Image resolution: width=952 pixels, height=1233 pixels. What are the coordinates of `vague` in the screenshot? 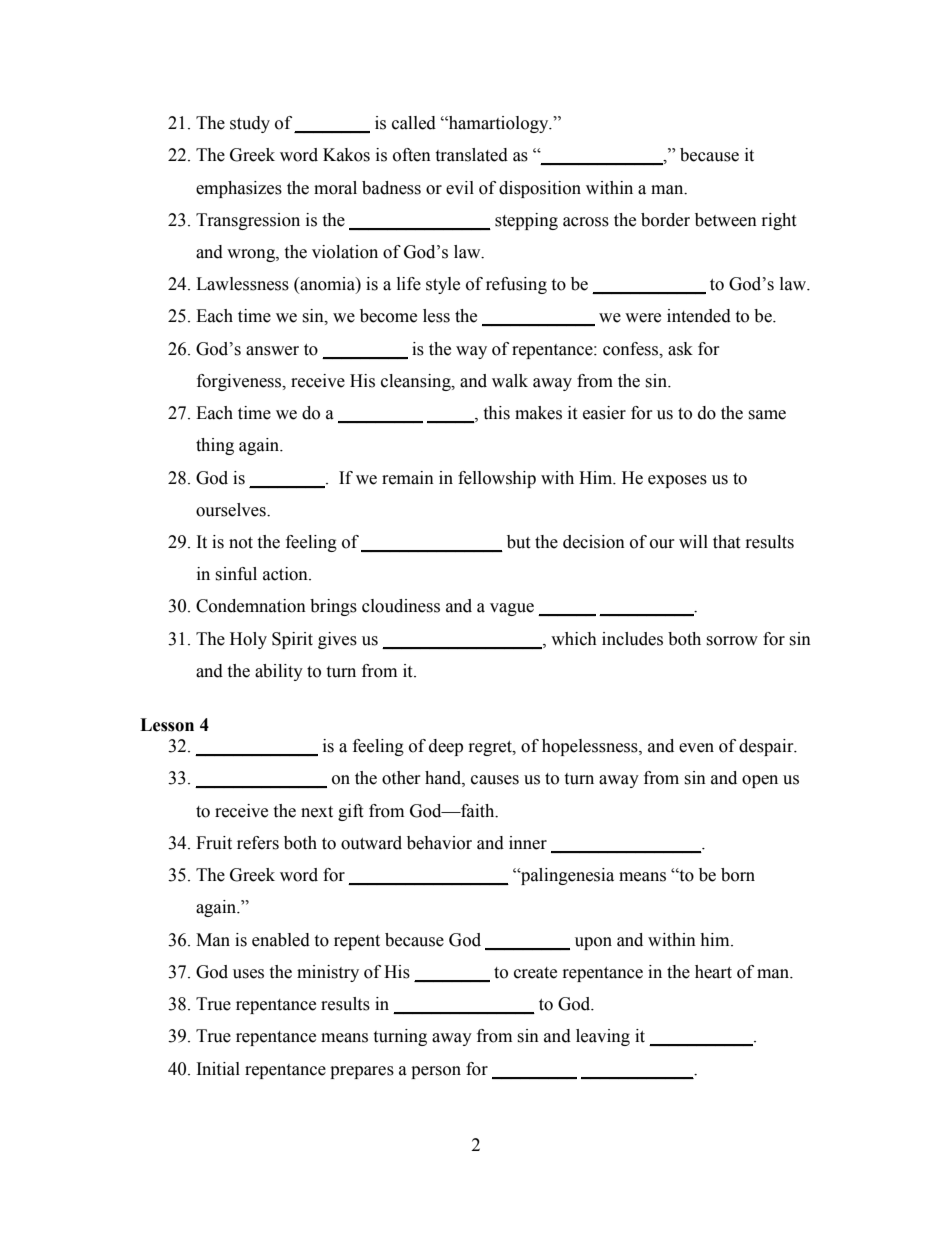 It's located at (512, 609).
